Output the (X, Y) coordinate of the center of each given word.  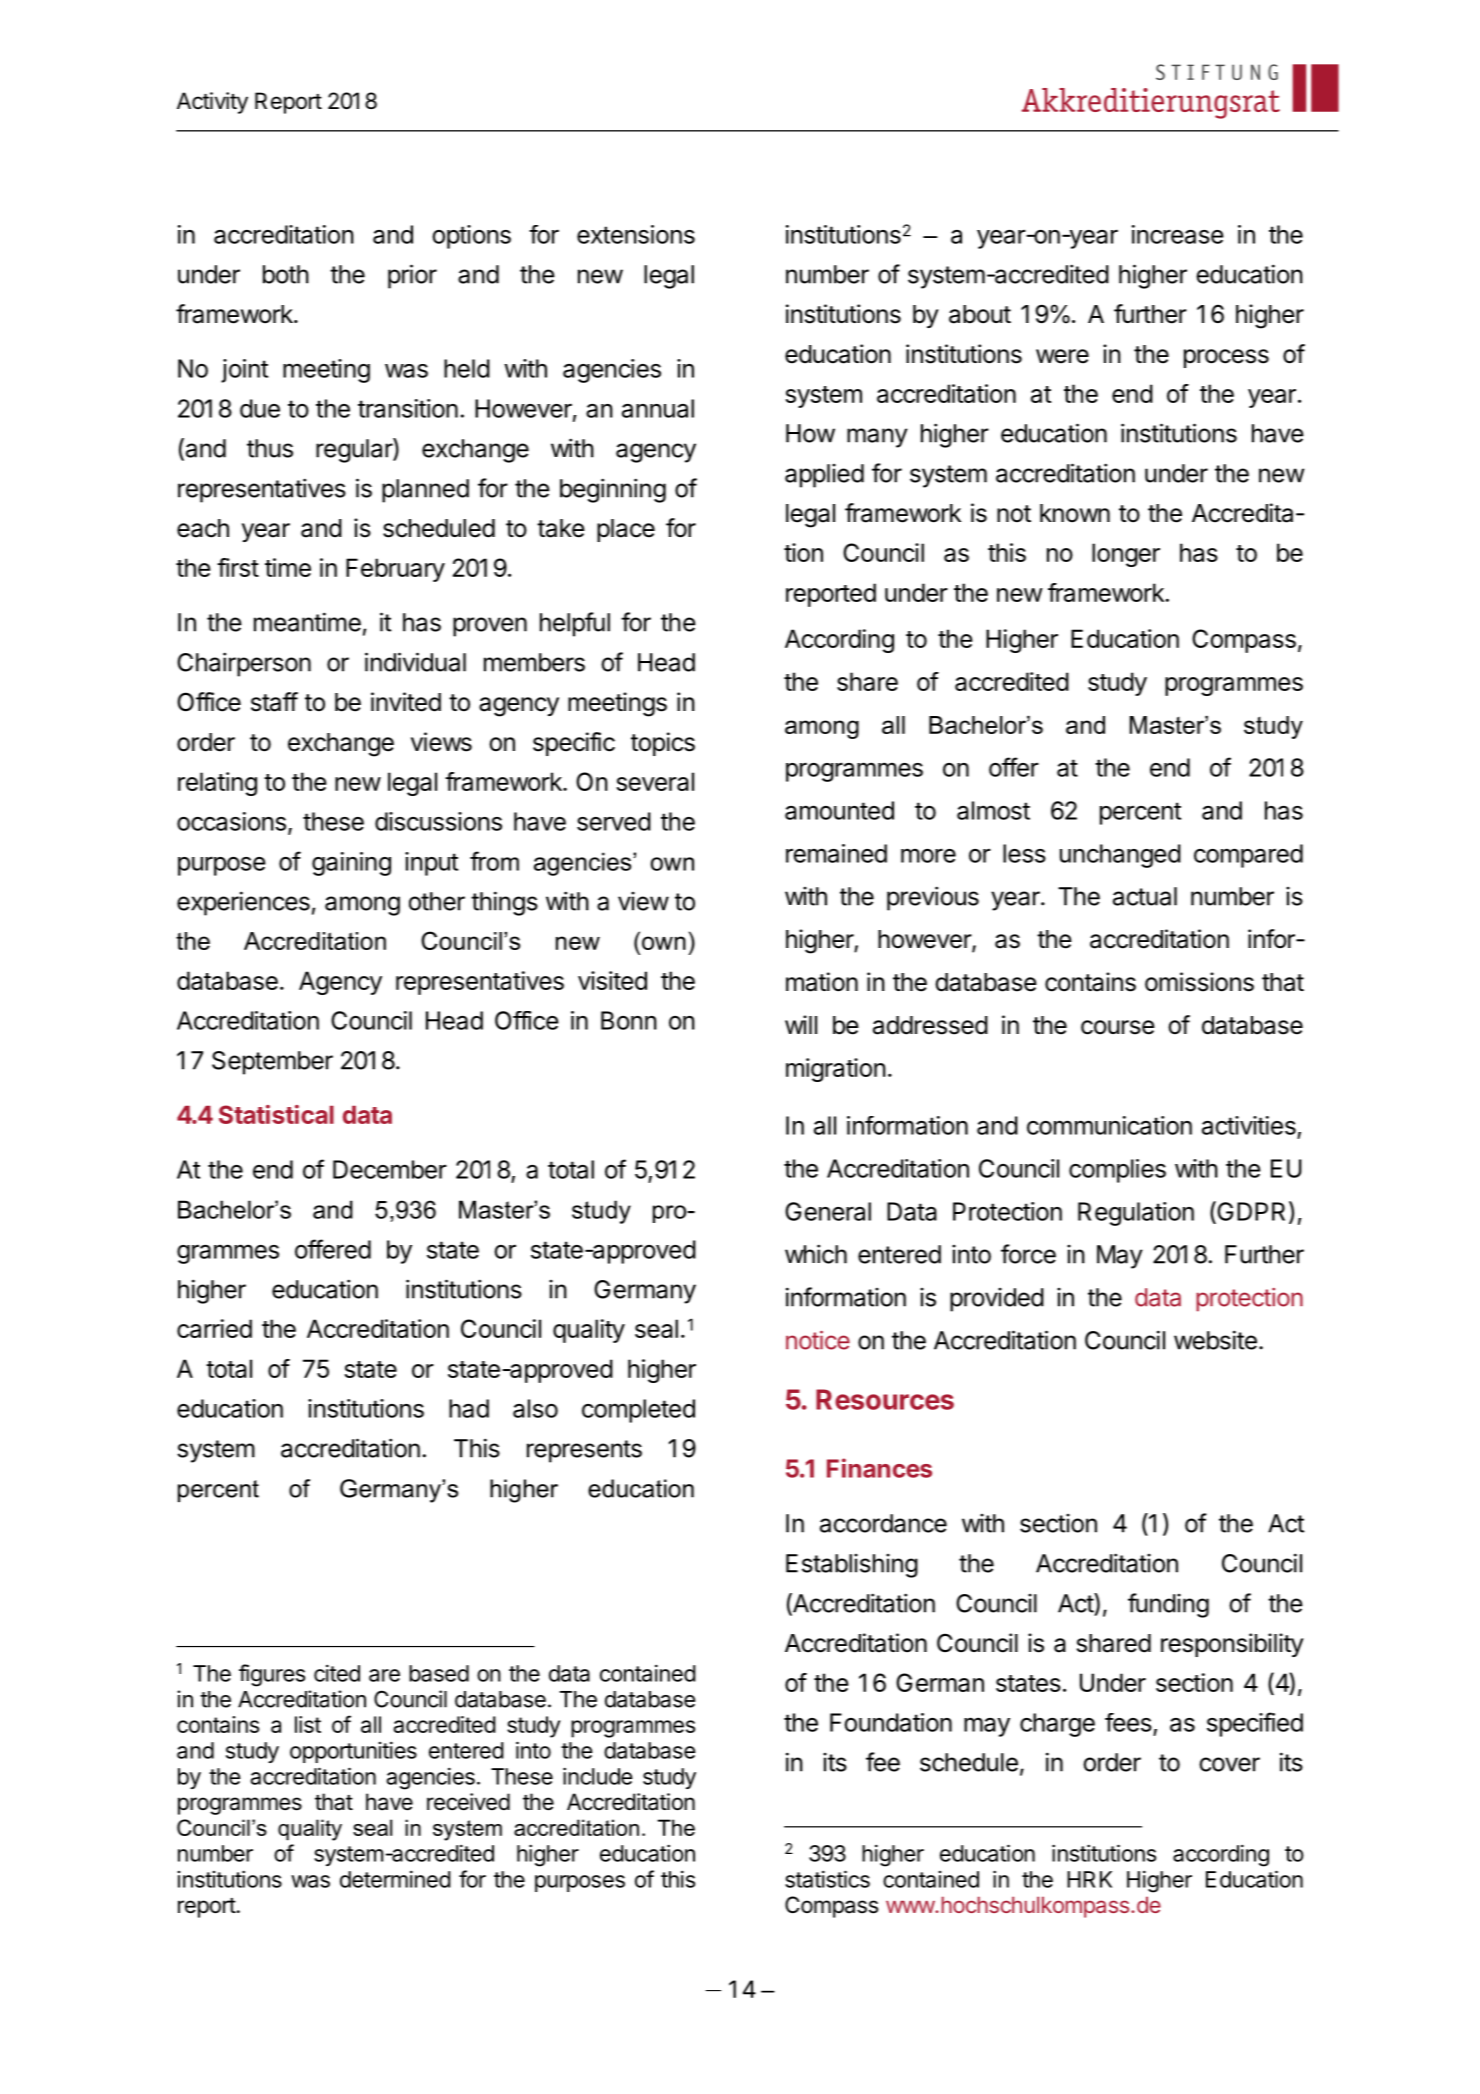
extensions (636, 234)
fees (1128, 1722)
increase (1178, 234)
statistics (827, 1879)
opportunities (353, 1752)
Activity (212, 103)
